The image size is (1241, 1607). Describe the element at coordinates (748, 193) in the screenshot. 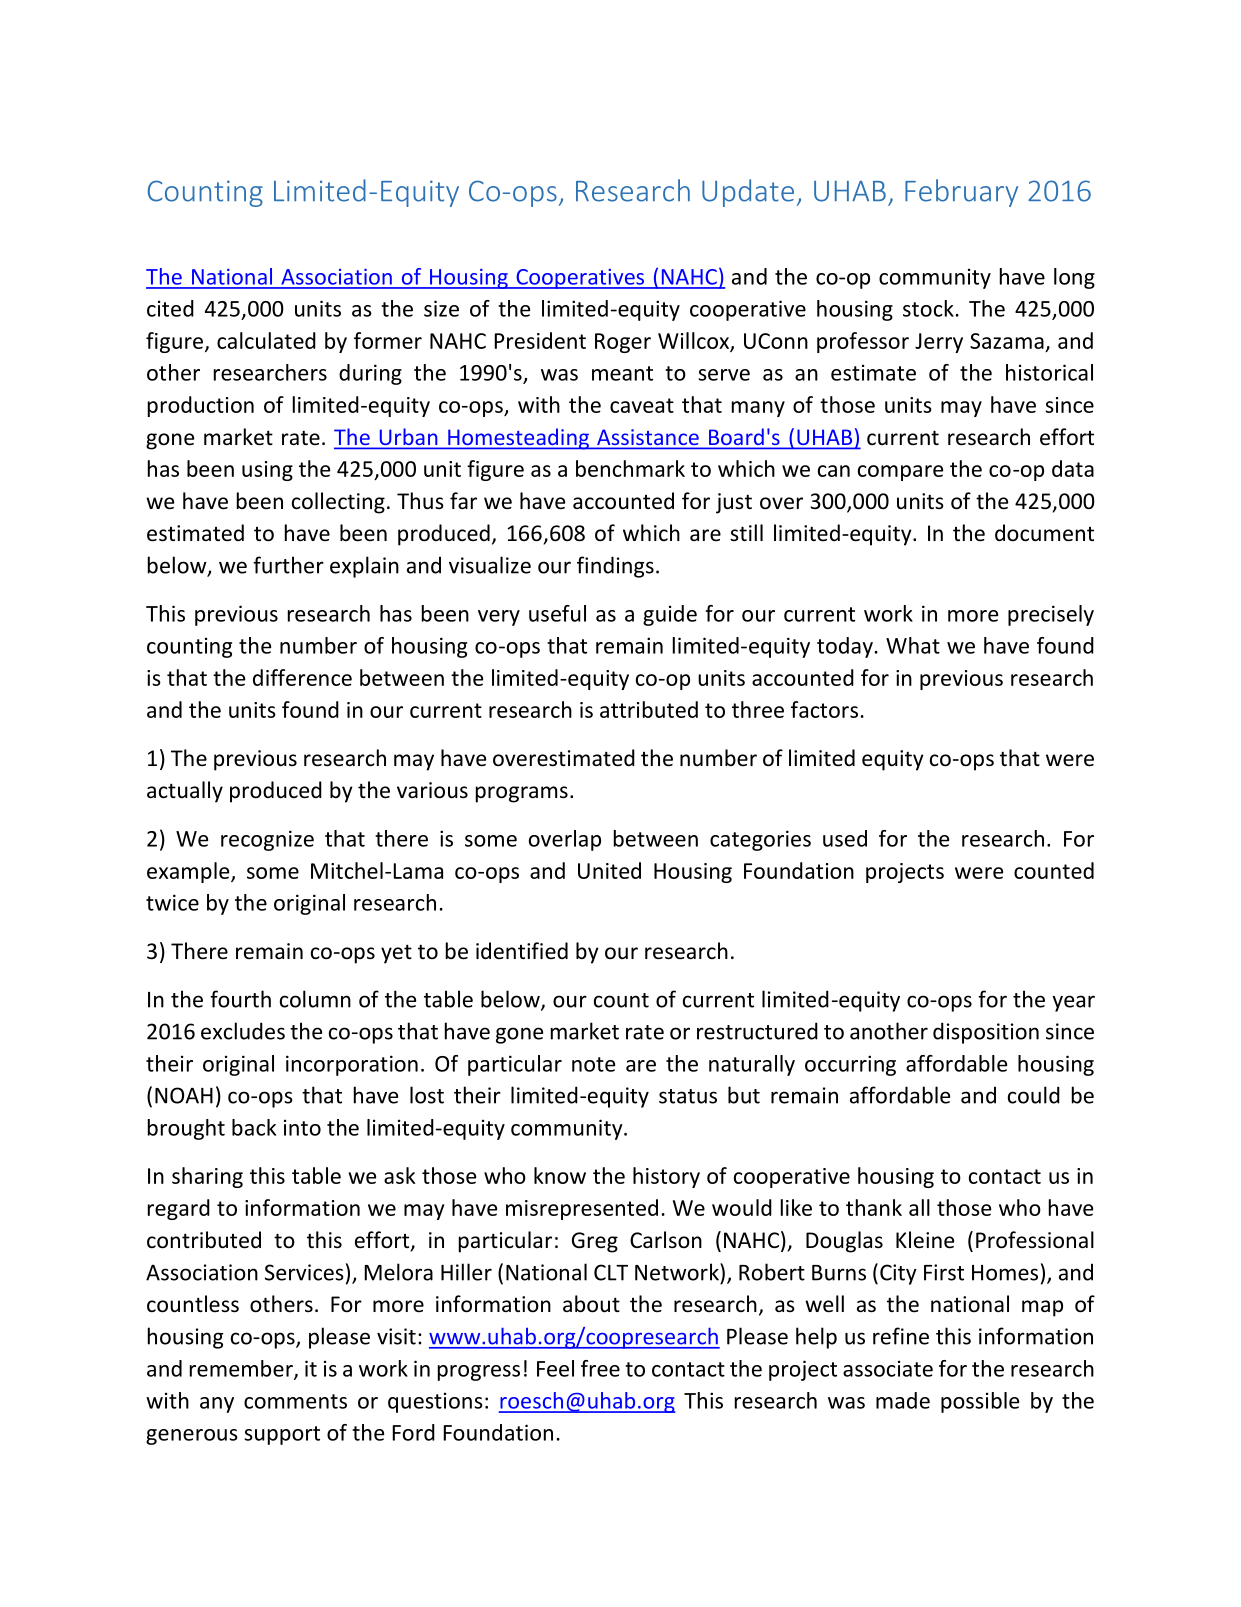

I see `Update` at that location.
